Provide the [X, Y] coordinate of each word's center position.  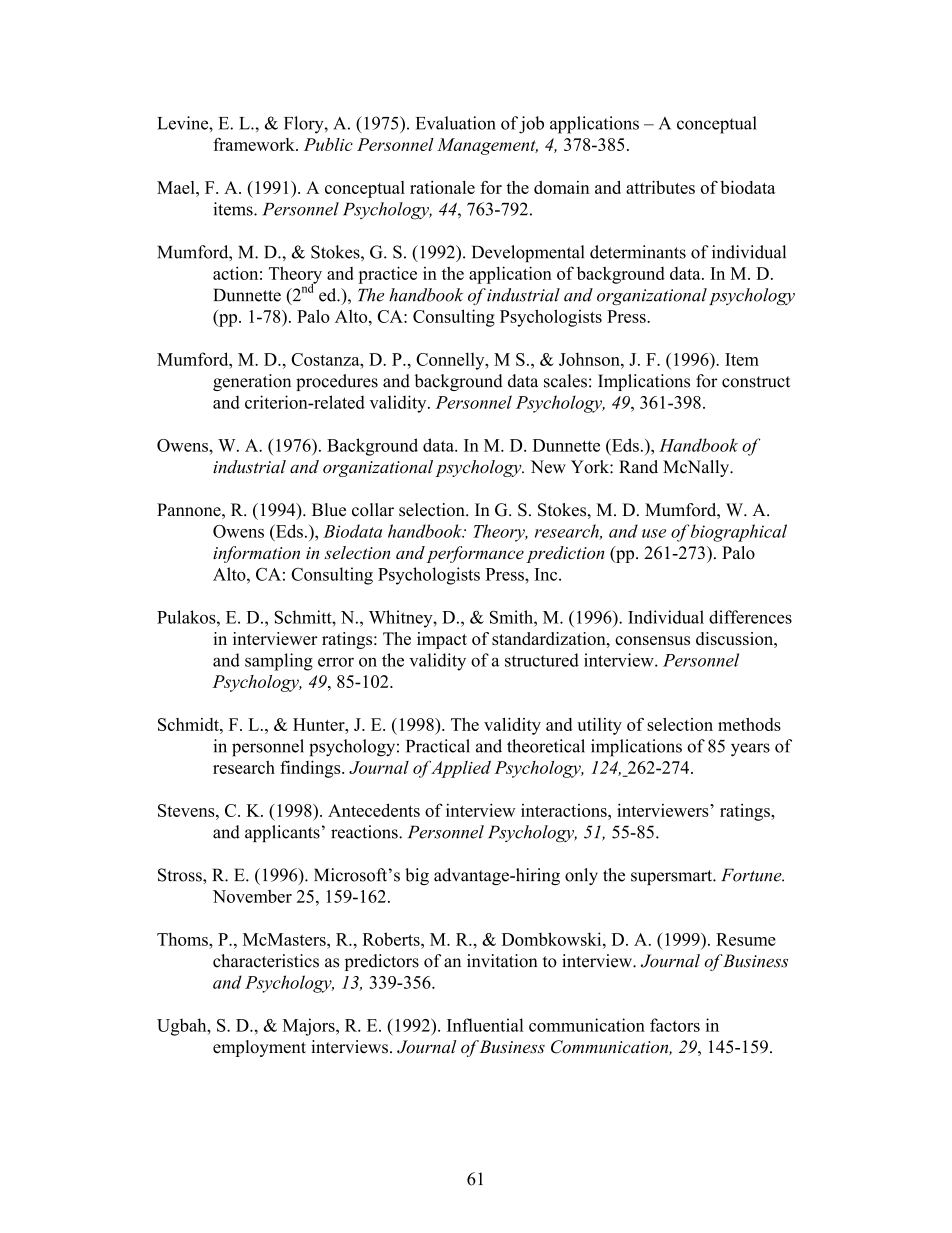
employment [259, 1048]
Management [487, 146]
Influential [485, 1025]
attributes [660, 187]
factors [675, 1025]
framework [255, 144]
